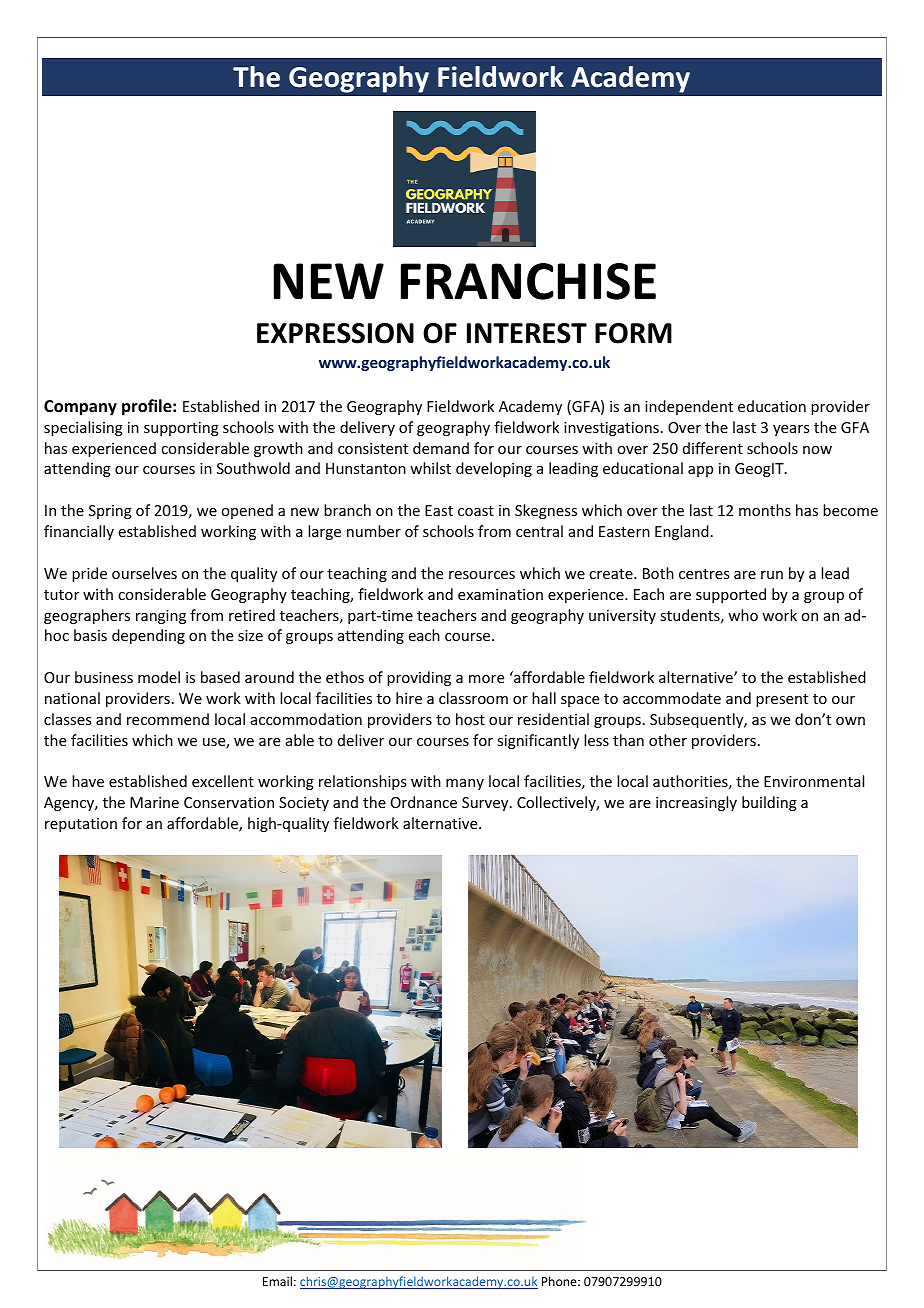  What do you see at coordinates (482, 575) in the screenshot?
I see `resources` at bounding box center [482, 575].
